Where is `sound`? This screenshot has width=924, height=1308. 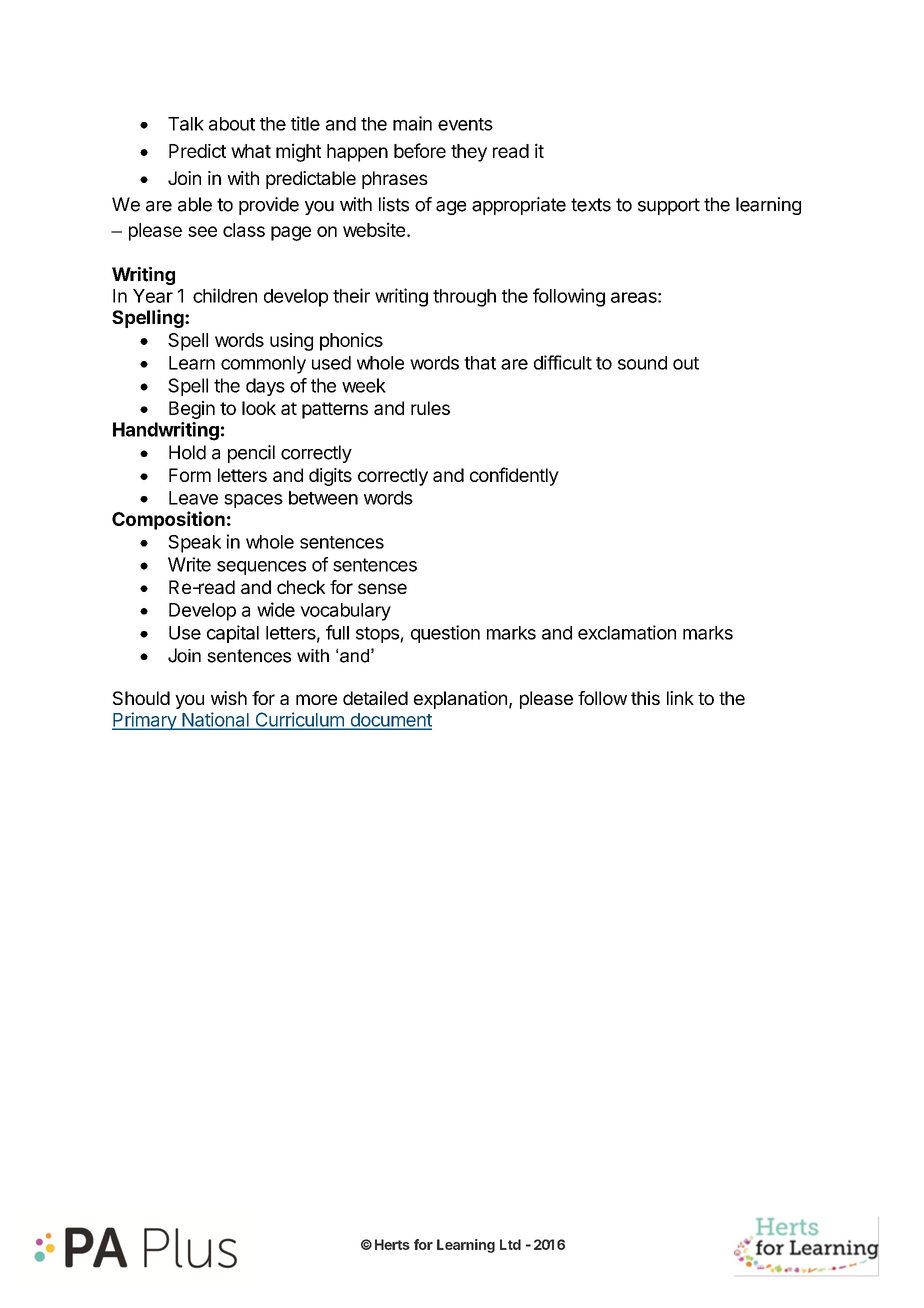
sound is located at coordinates (642, 363).
